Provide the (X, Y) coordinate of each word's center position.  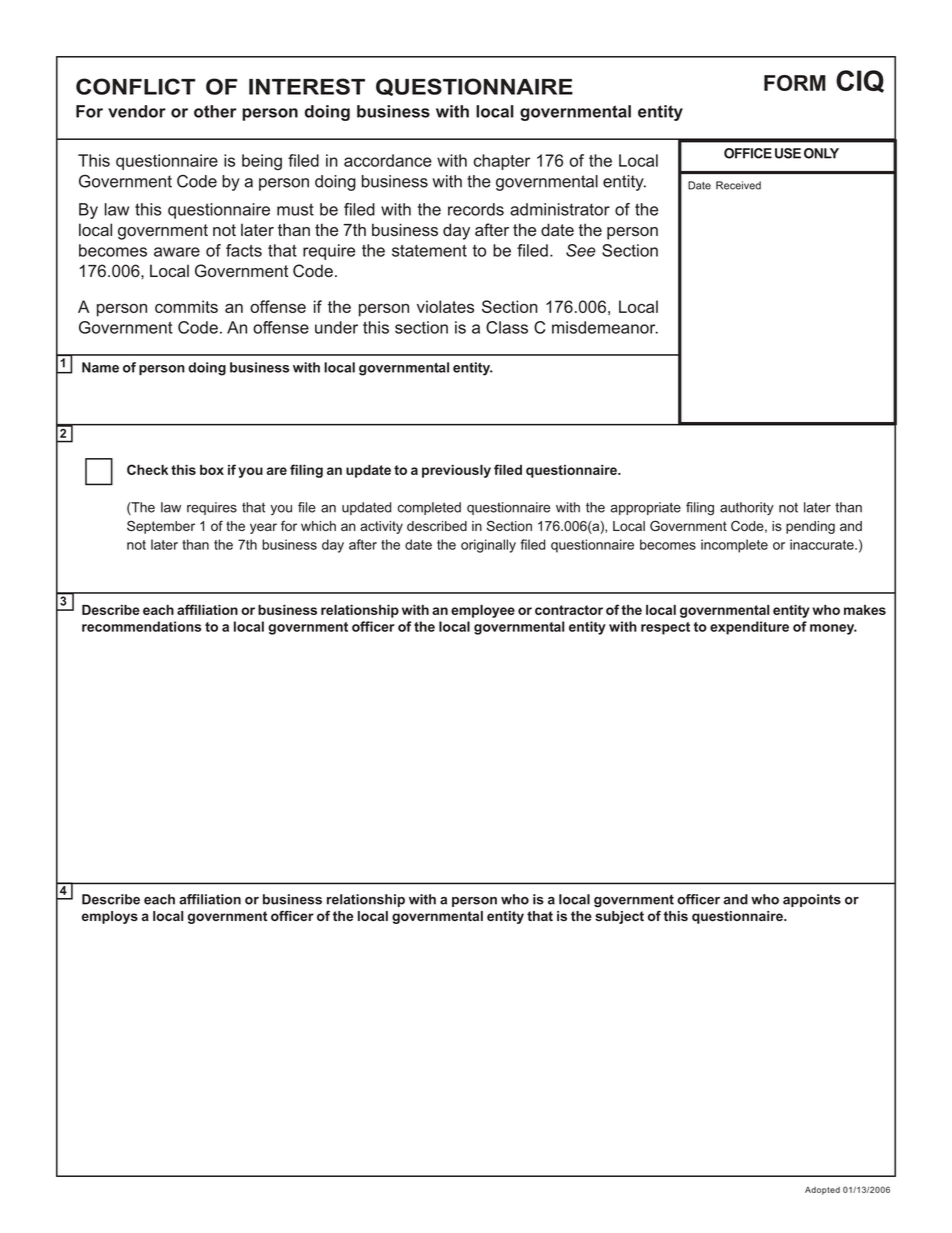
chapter (502, 162)
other (215, 111)
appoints (812, 900)
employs (110, 917)
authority (747, 508)
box (212, 470)
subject (619, 917)
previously (456, 471)
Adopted (822, 1191)
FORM (795, 83)
